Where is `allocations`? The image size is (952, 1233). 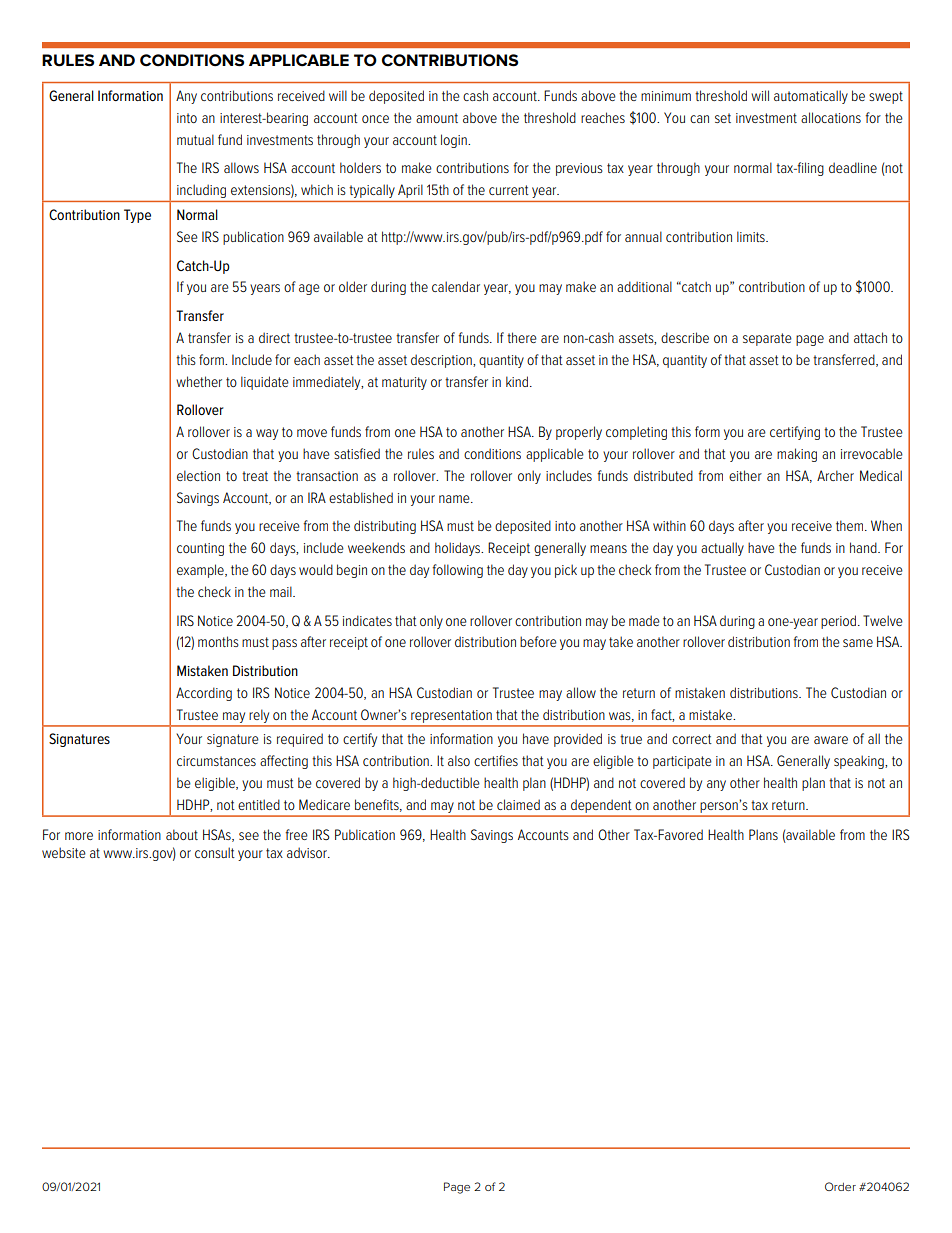
allocations is located at coordinates (831, 117).
